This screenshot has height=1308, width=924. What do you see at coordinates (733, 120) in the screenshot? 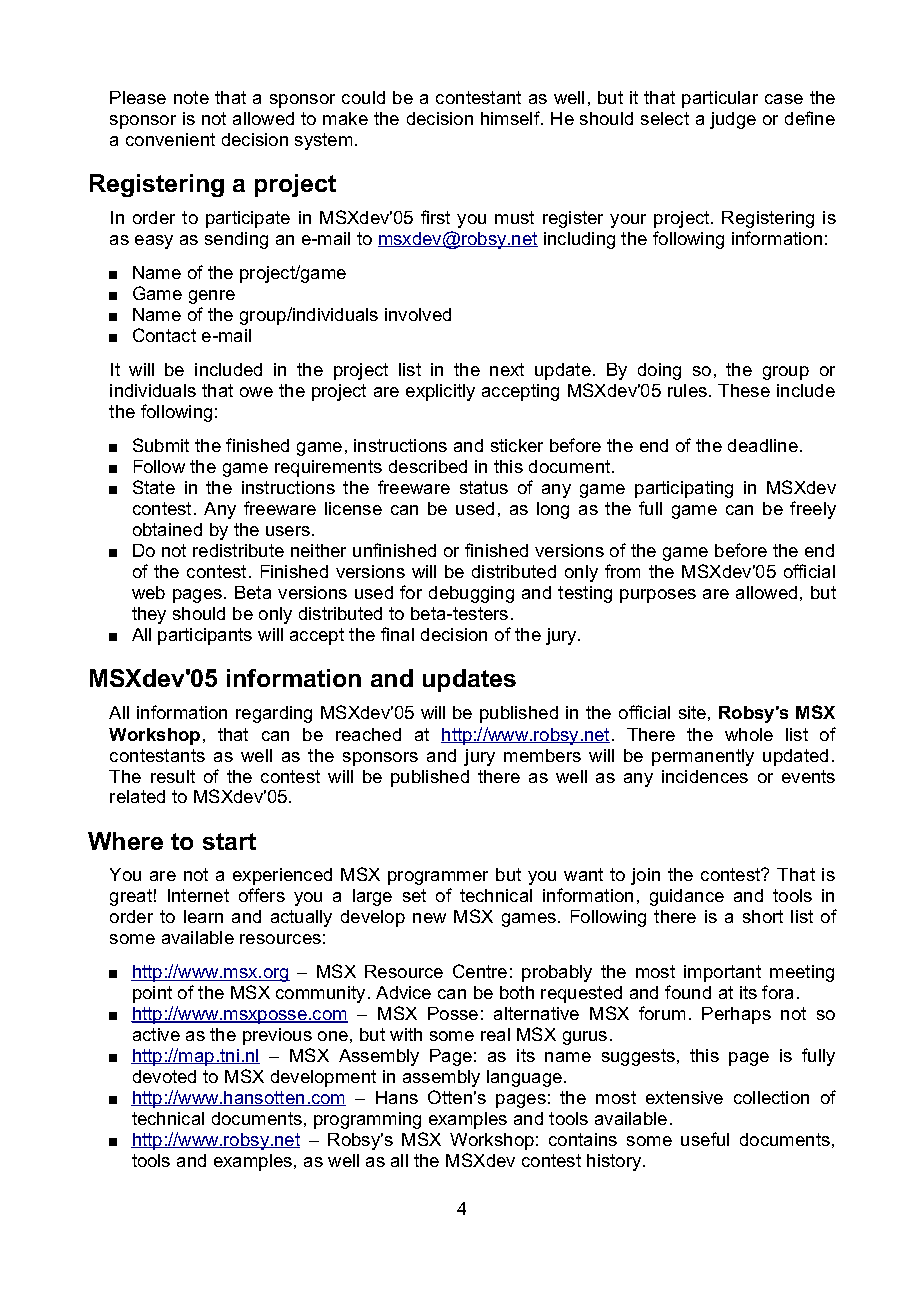
I see `judge` at bounding box center [733, 120].
